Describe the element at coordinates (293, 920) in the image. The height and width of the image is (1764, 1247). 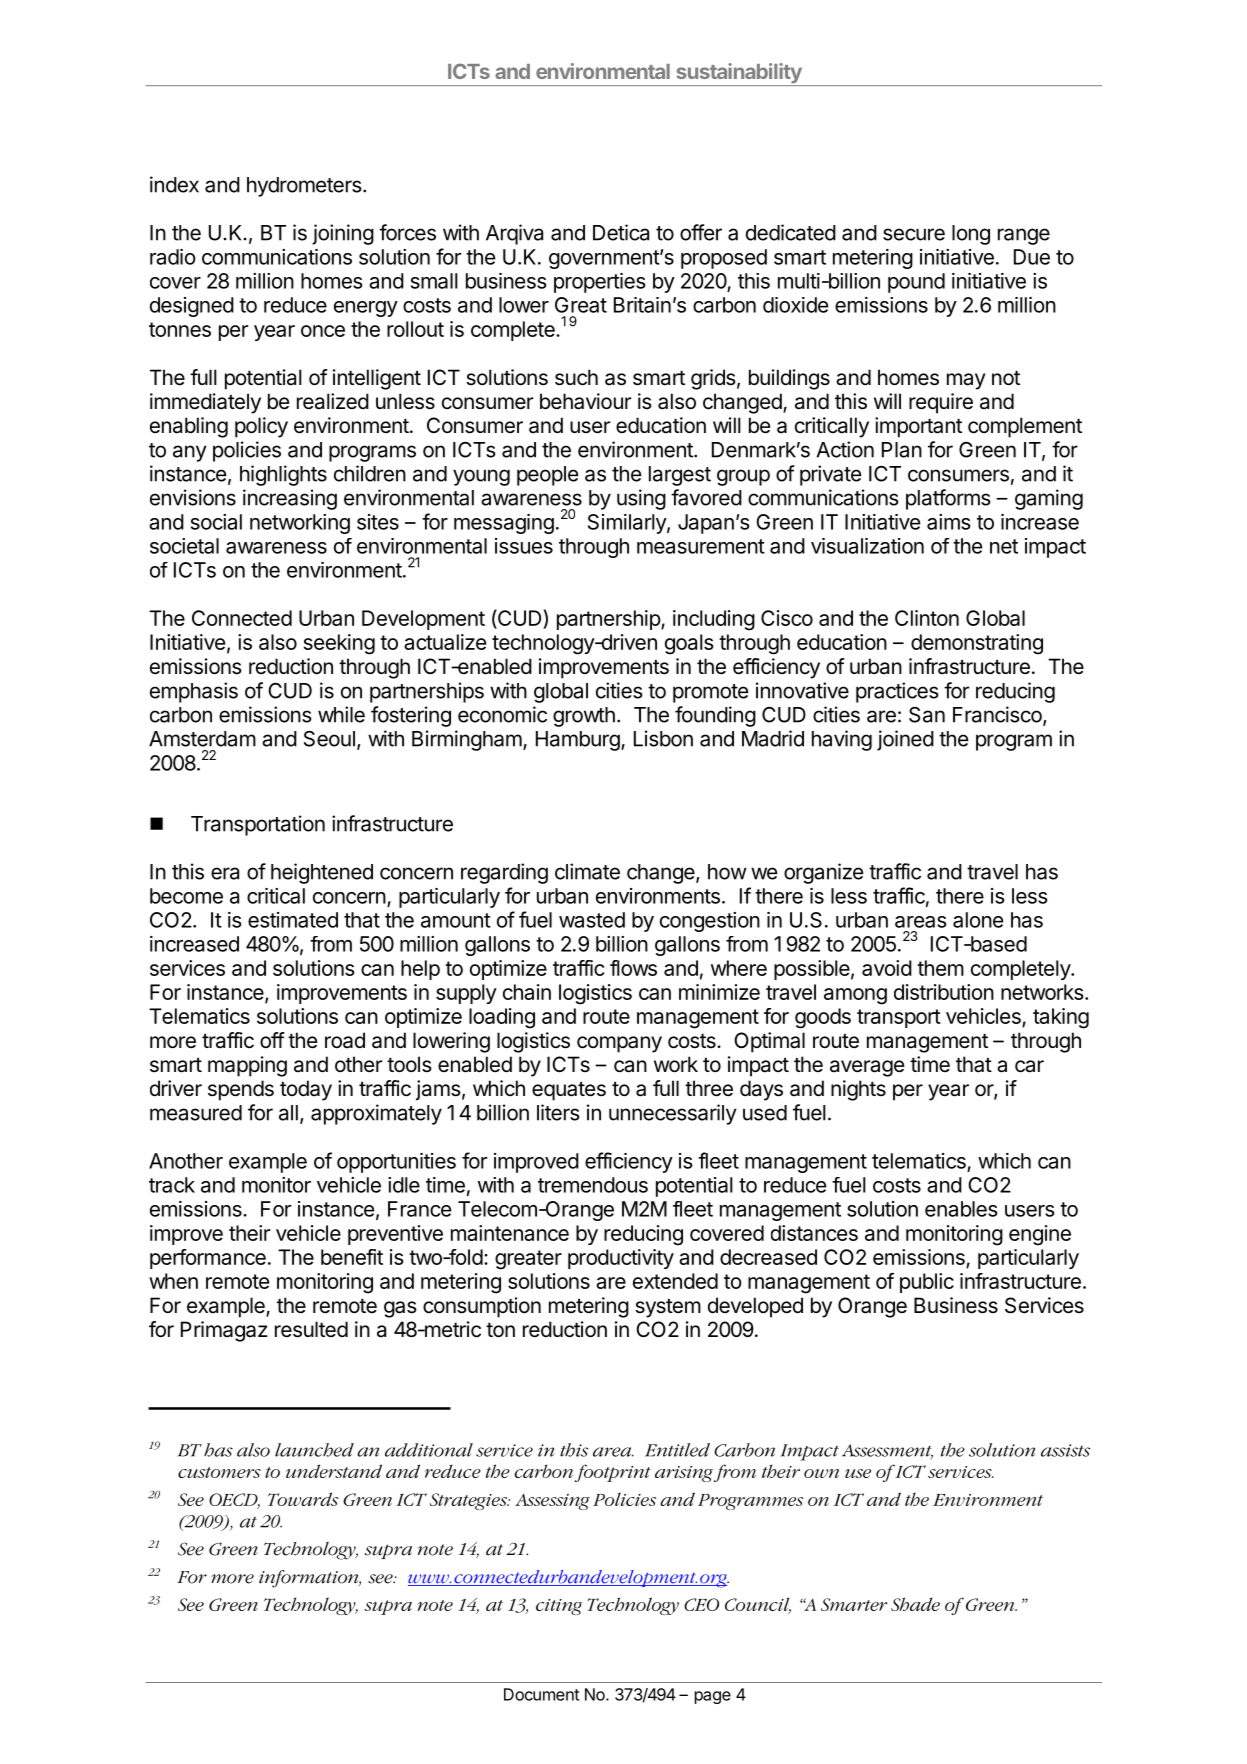
I see `estimated` at that location.
